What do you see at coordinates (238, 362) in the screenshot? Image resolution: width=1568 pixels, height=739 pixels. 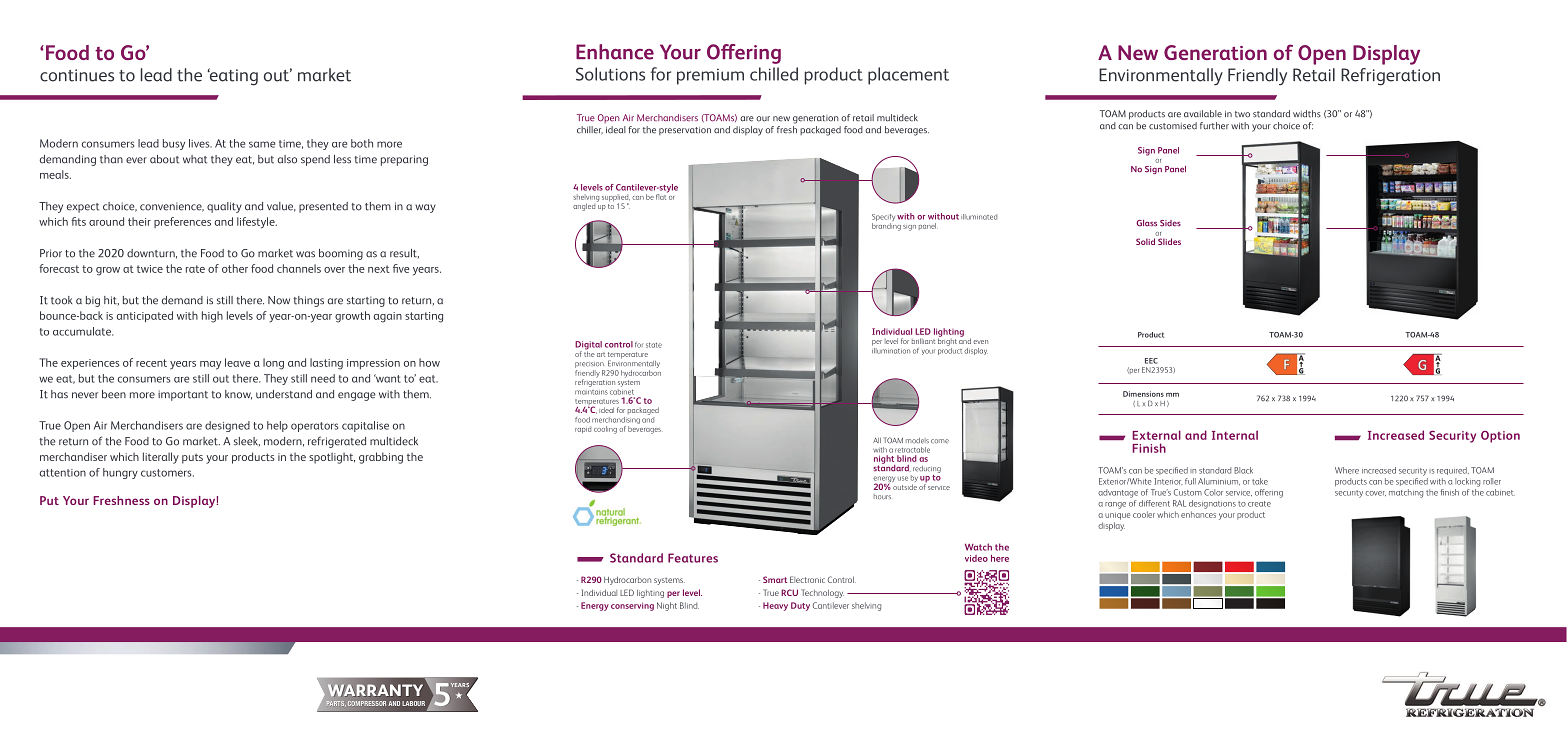 I see `leave` at bounding box center [238, 362].
